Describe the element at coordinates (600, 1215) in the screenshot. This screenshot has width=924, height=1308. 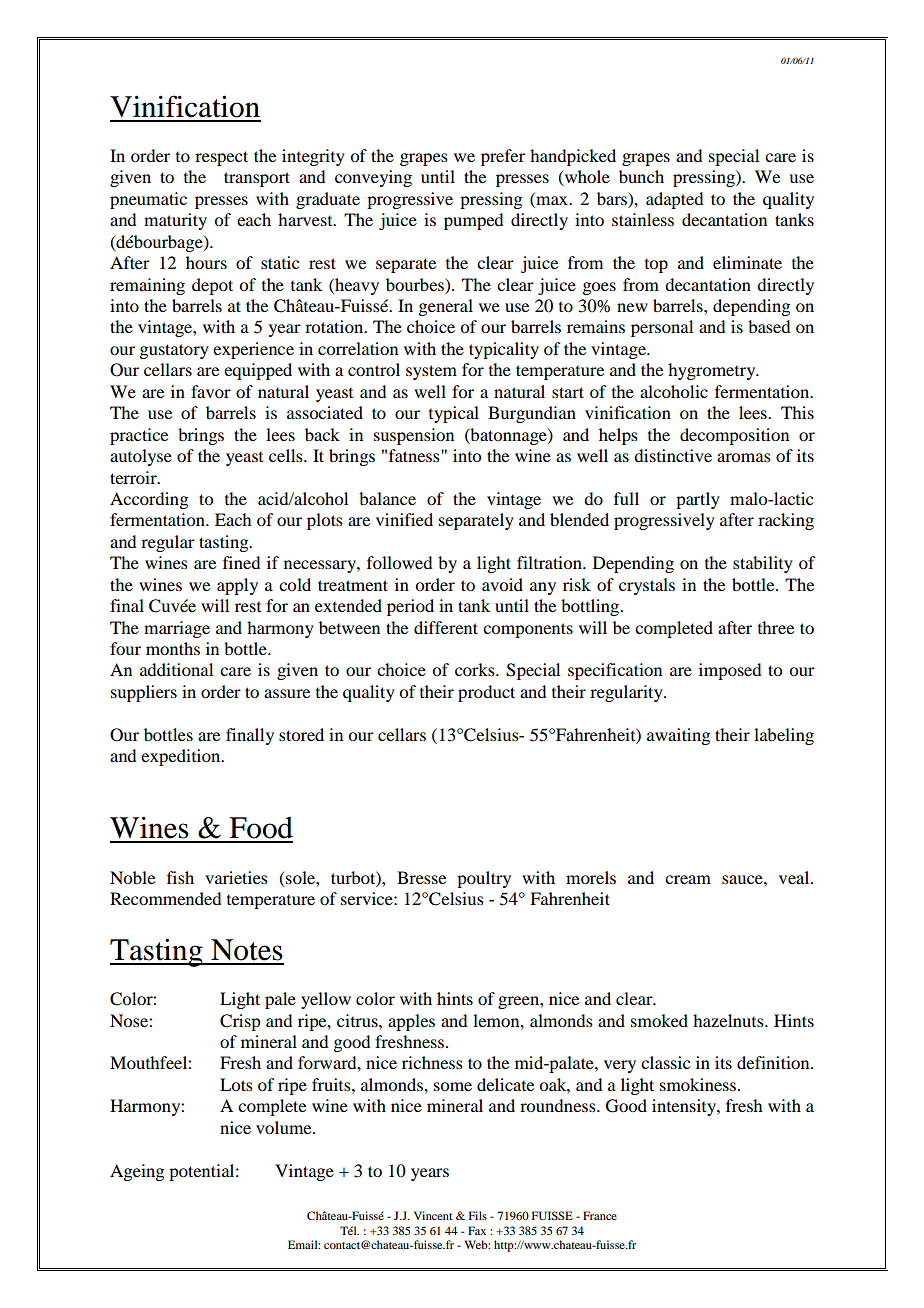
I see `France` at that location.
